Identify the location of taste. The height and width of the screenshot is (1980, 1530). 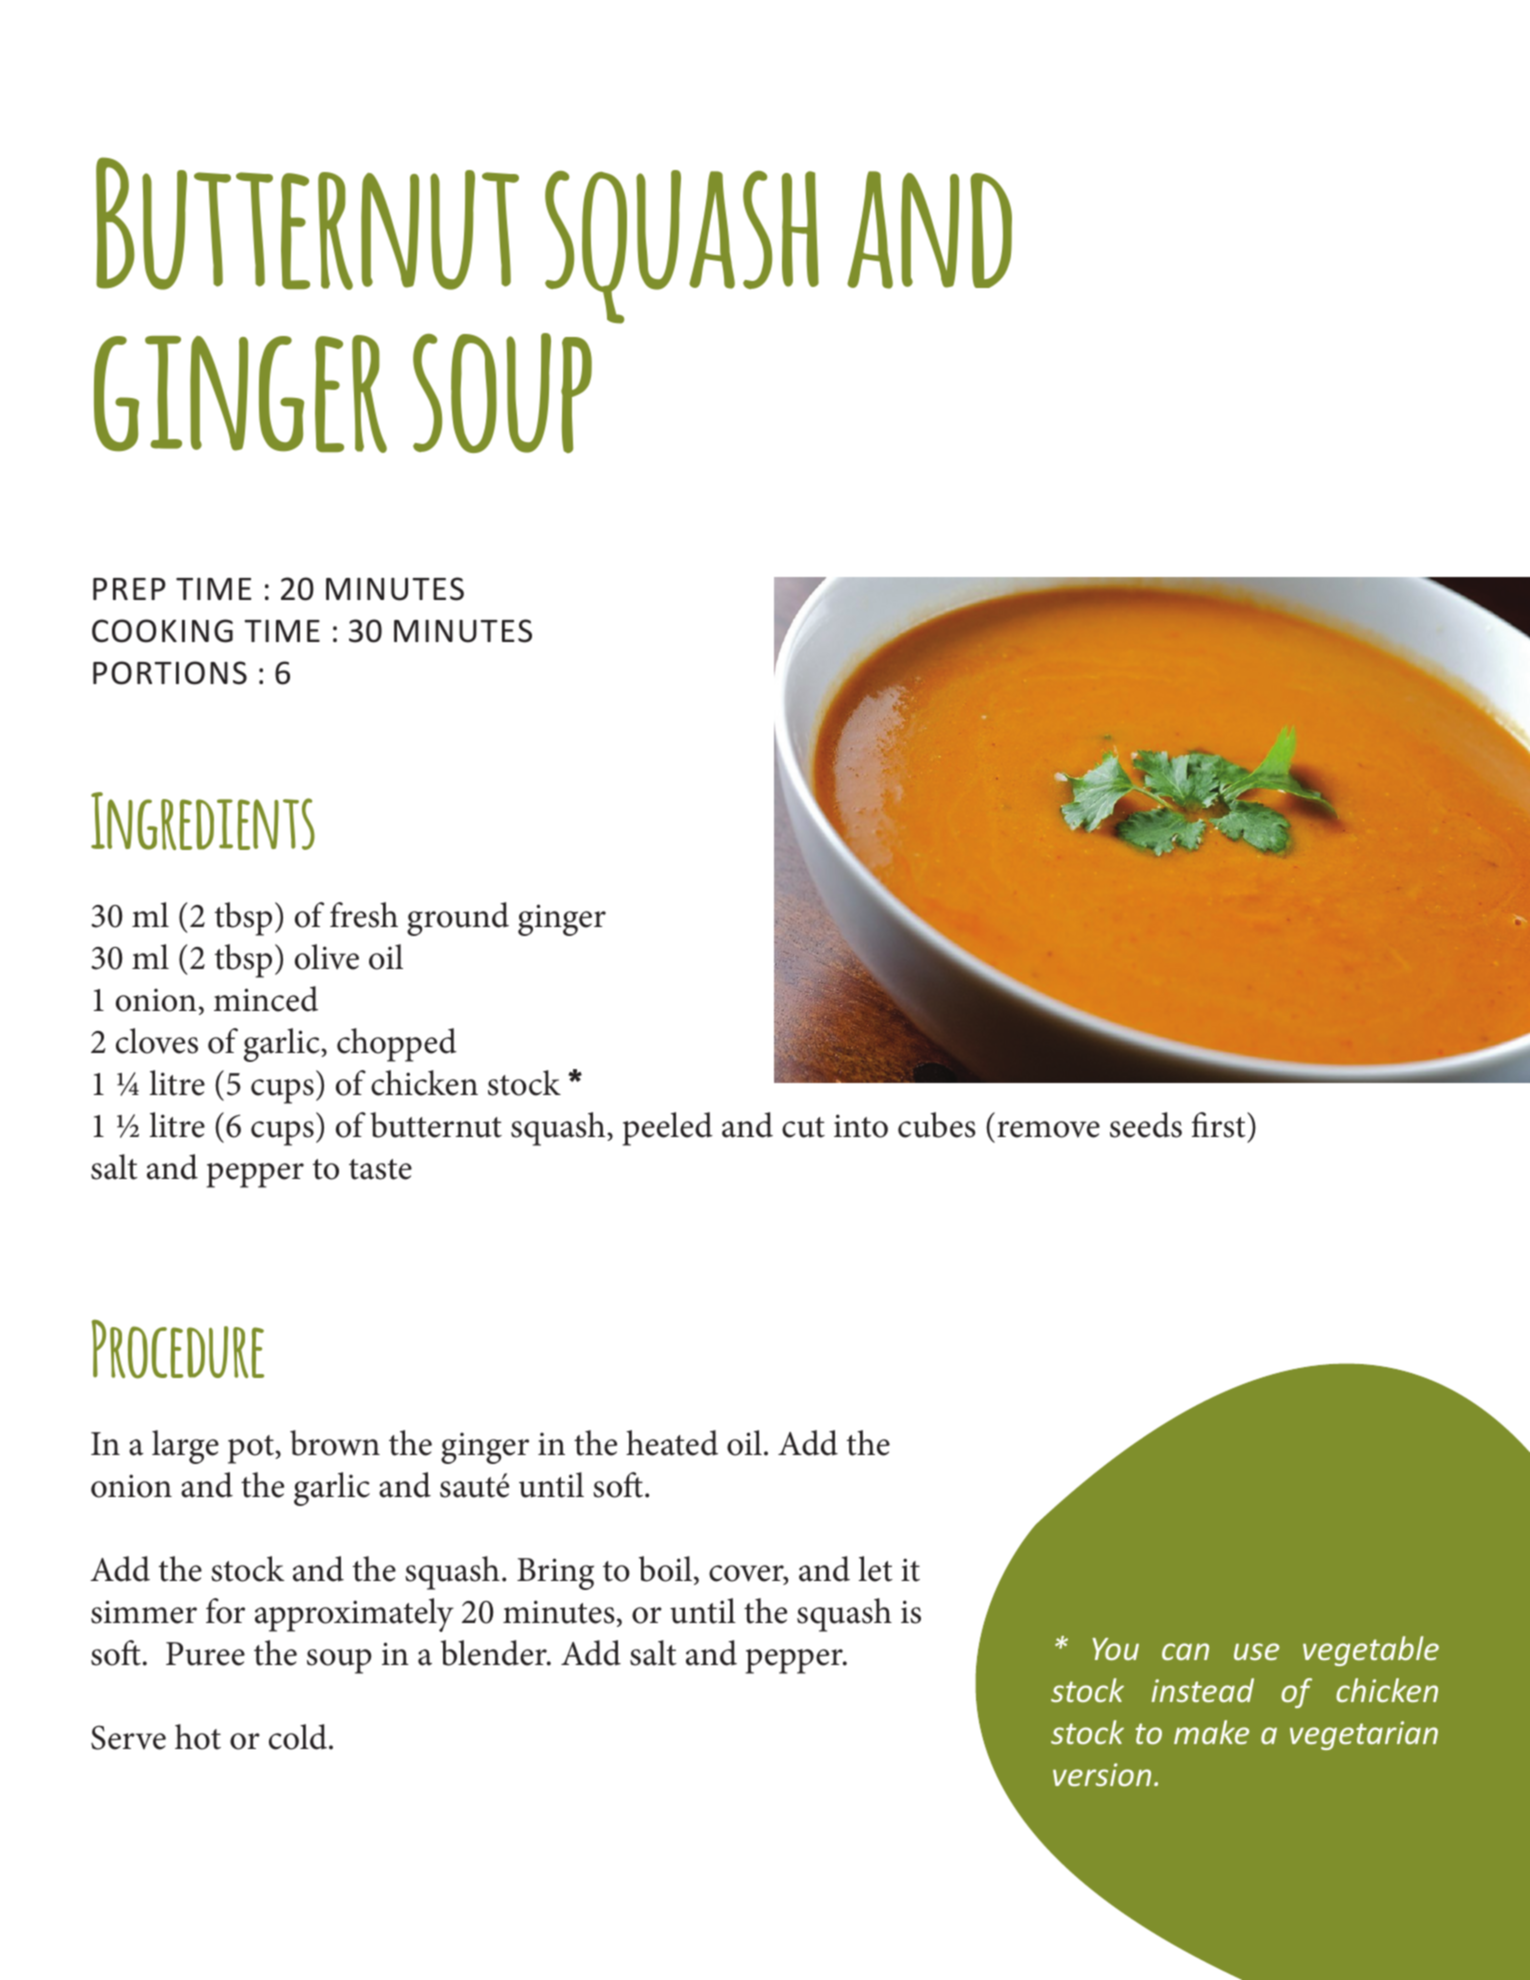
(380, 1169).
